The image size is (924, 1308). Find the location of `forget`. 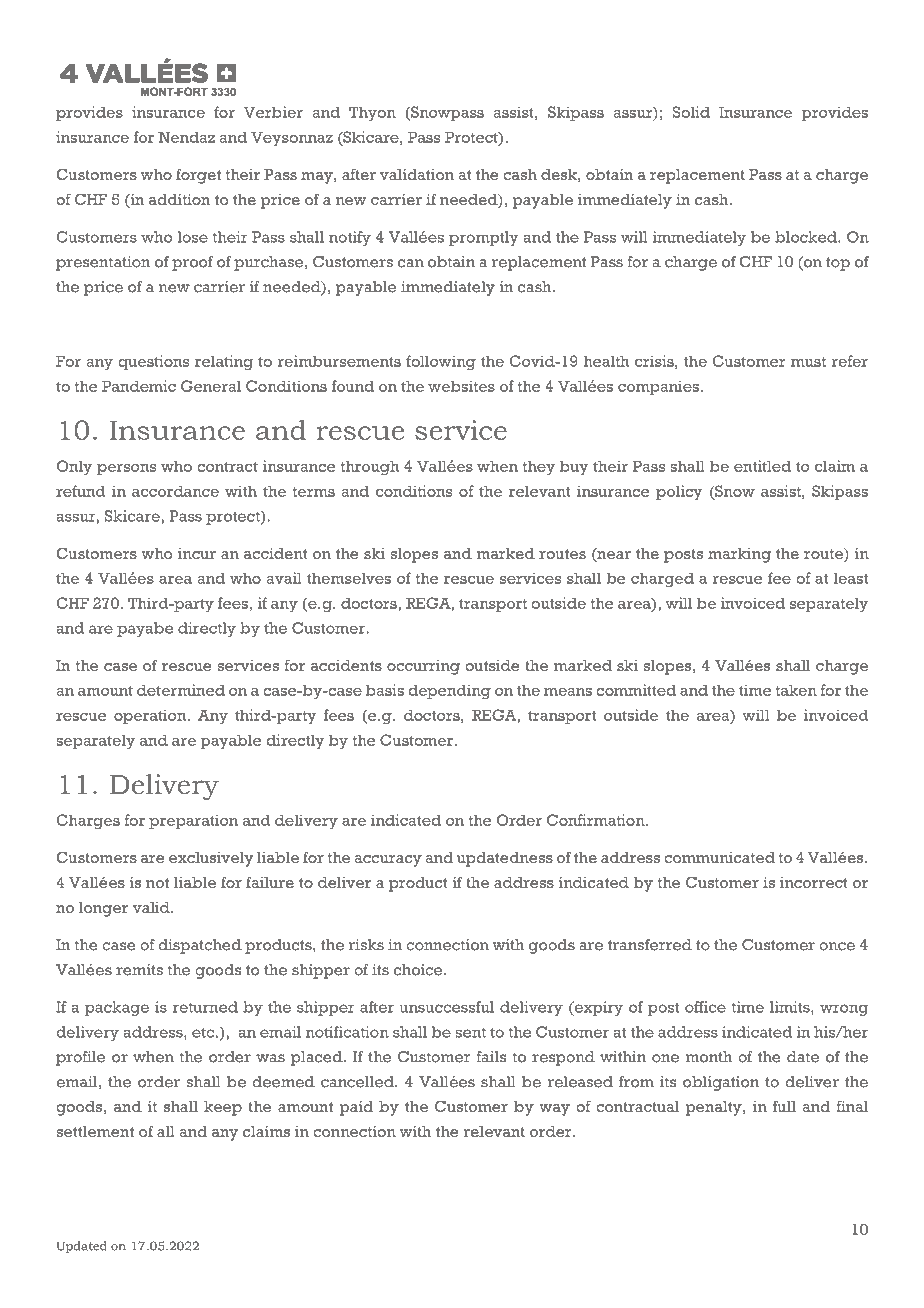

forget is located at coordinates (198, 176).
